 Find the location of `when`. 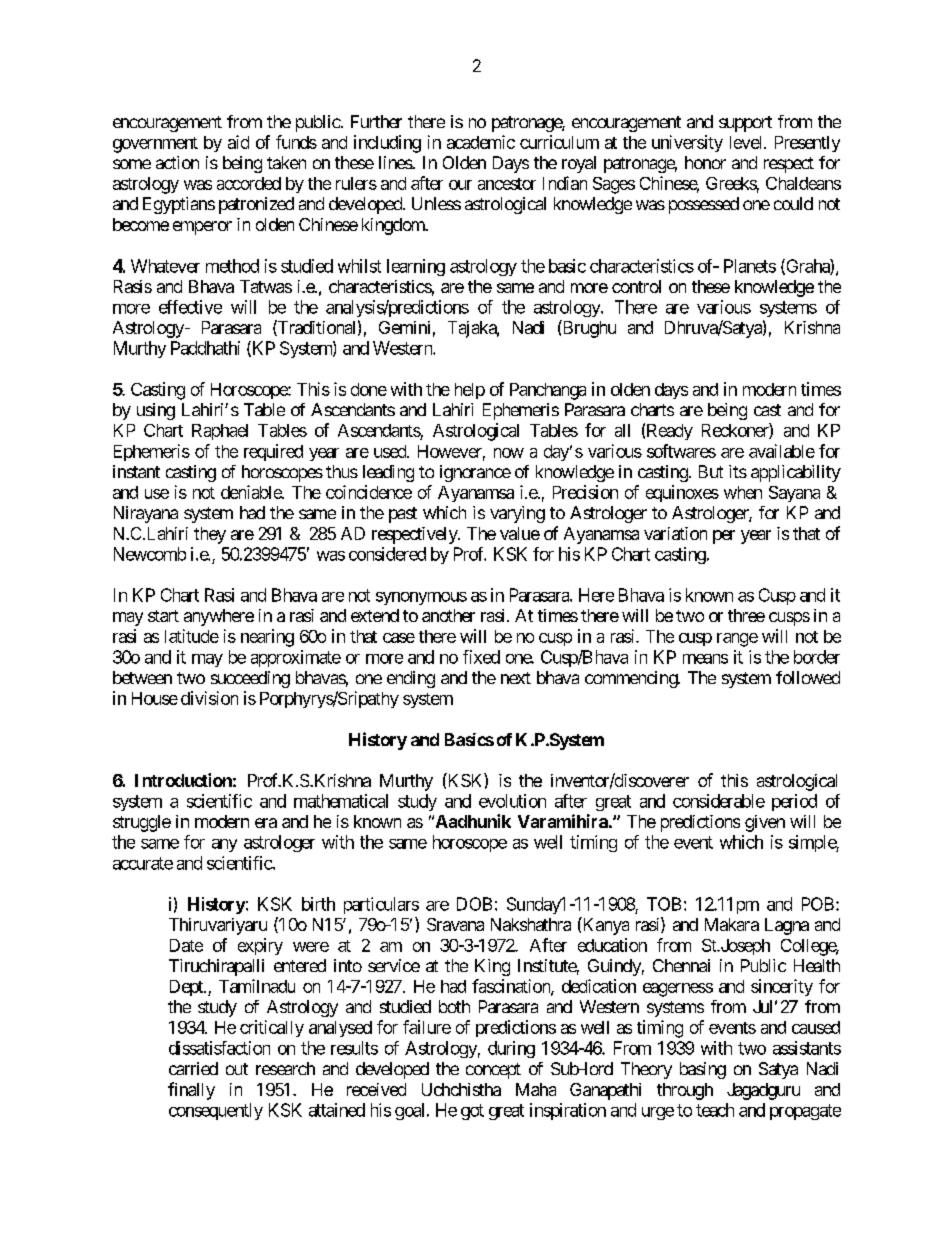

when is located at coordinates (743, 492).
